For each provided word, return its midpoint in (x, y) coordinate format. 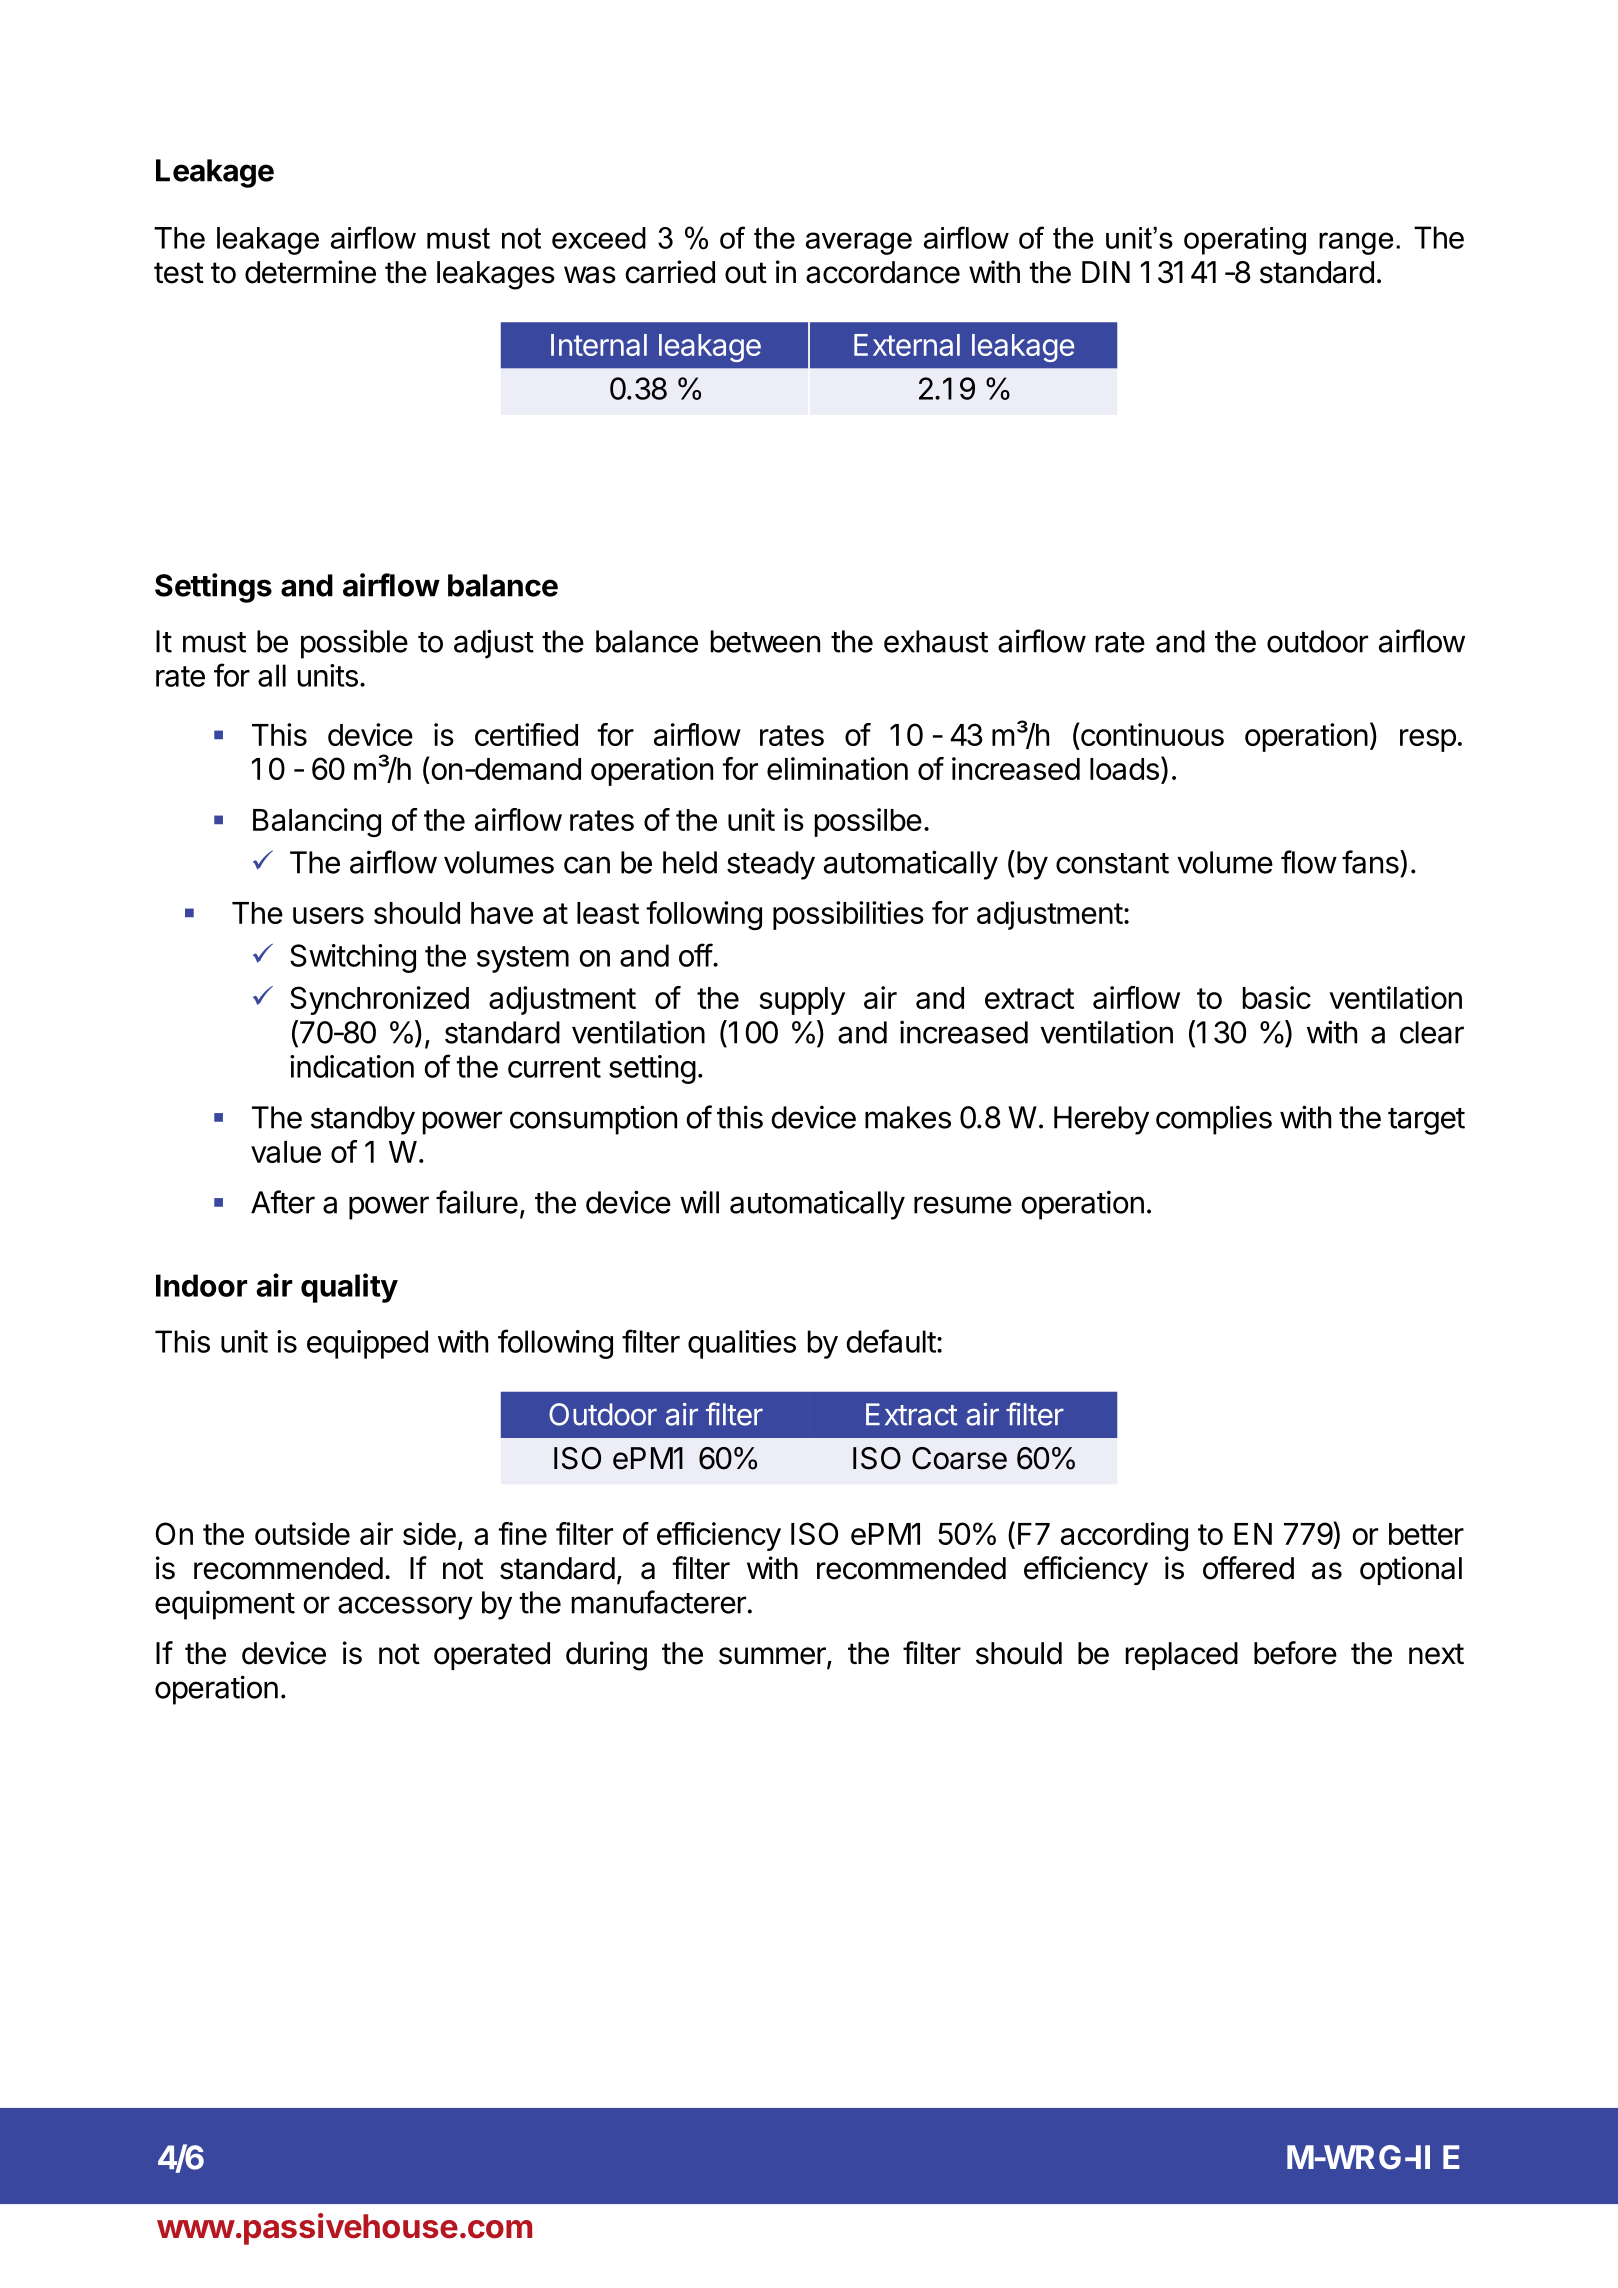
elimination (837, 768)
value (286, 1152)
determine (310, 272)
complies (1214, 1120)
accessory (405, 1608)
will (699, 1202)
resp (1428, 740)
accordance (883, 272)
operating (1245, 241)
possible (354, 644)
